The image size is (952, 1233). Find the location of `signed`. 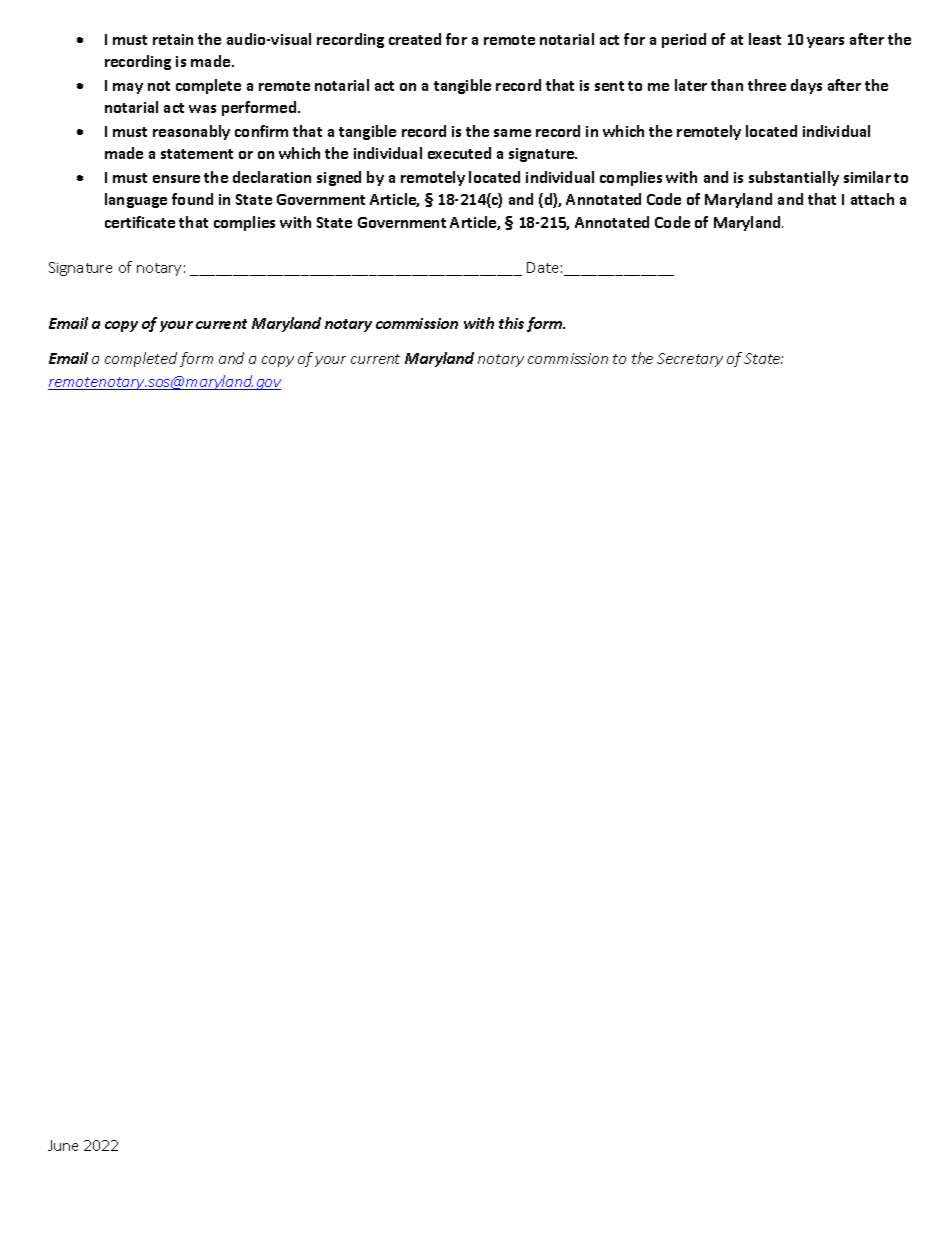

signed is located at coordinates (339, 178).
